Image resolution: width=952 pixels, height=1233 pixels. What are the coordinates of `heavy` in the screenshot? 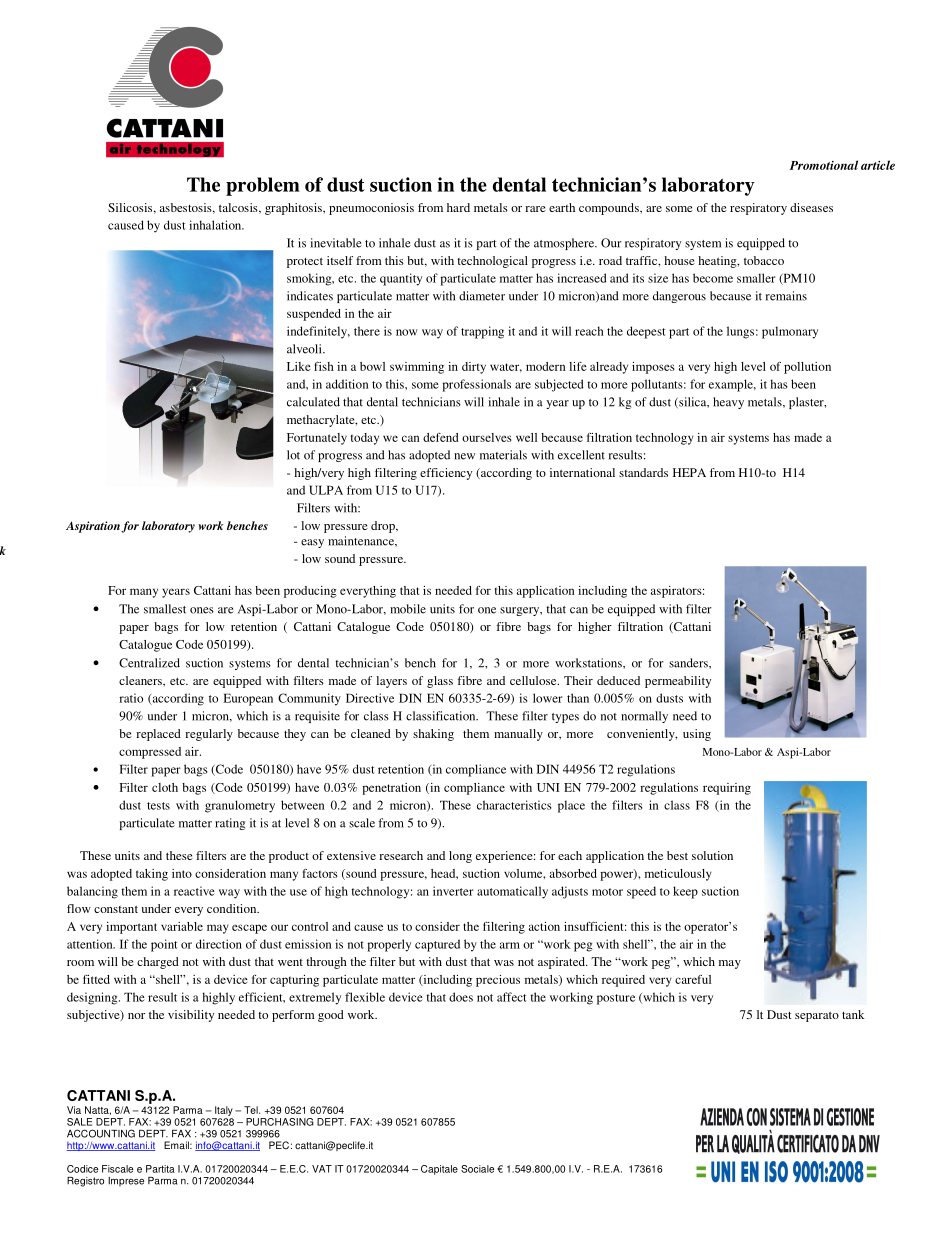 It's located at (728, 403).
